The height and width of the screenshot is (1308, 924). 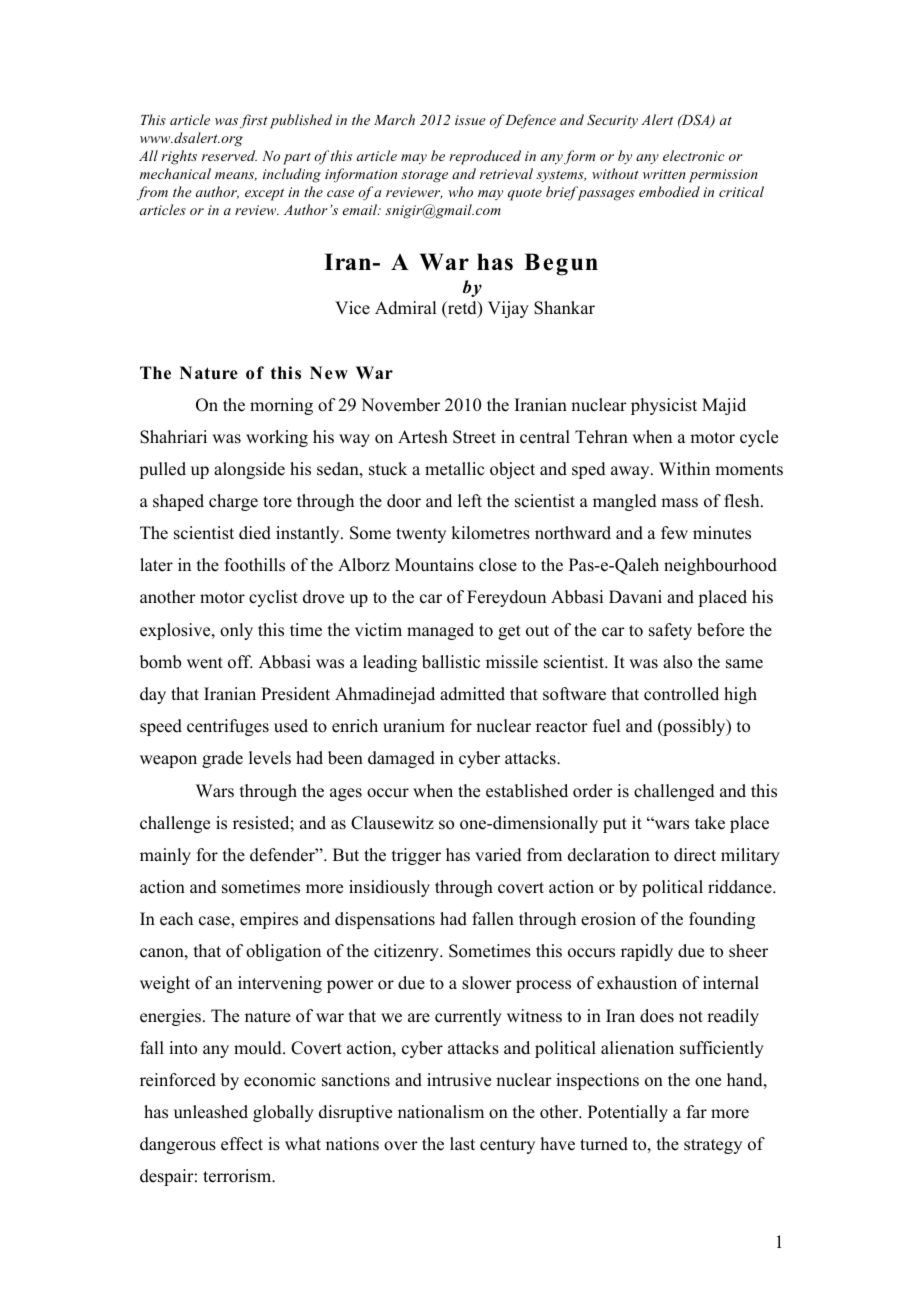 What do you see at coordinates (229, 155) in the screenshot?
I see `reserved` at bounding box center [229, 155].
